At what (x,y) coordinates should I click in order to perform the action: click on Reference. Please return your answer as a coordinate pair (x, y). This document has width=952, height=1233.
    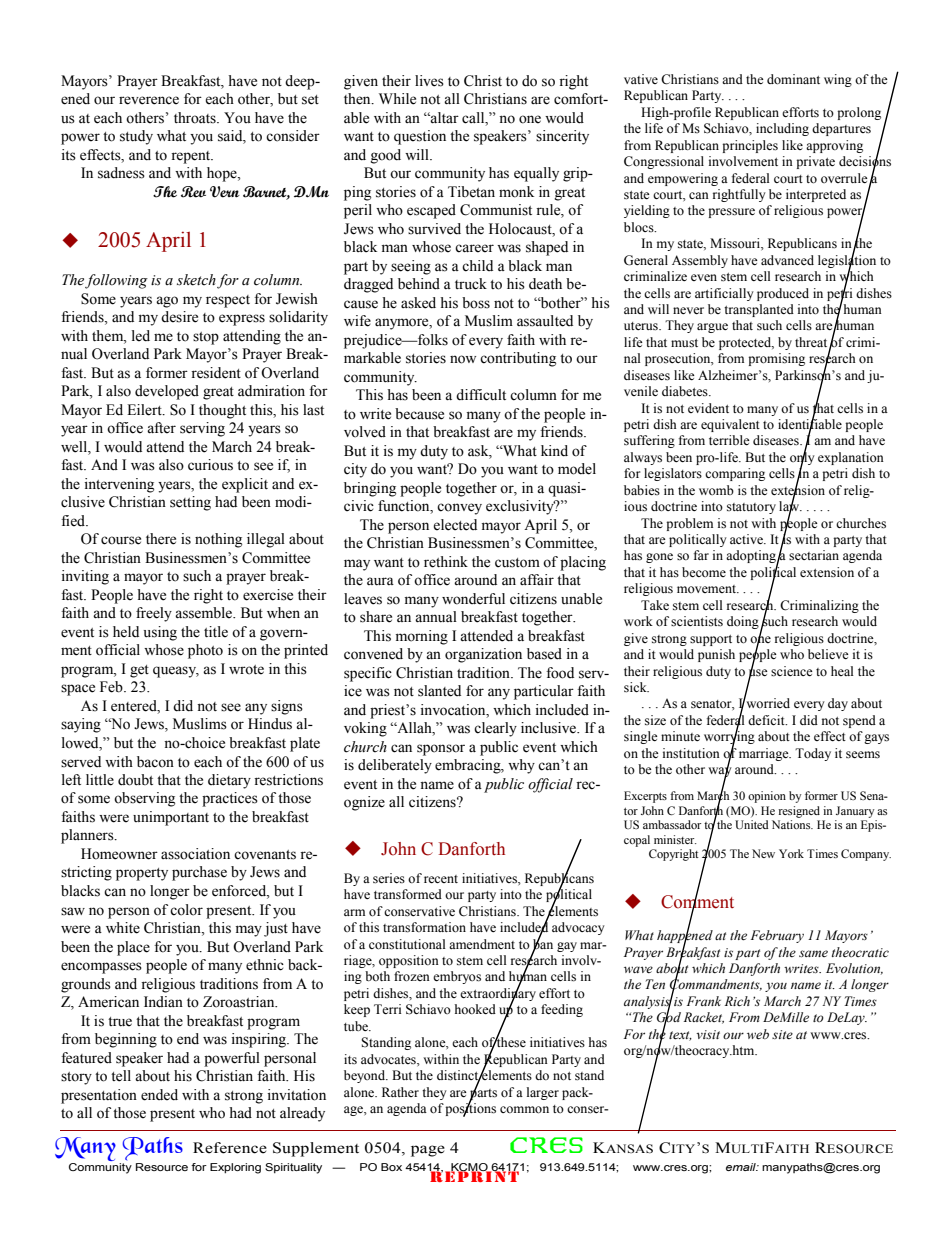
    Looking at the image, I should click on (230, 1148).
